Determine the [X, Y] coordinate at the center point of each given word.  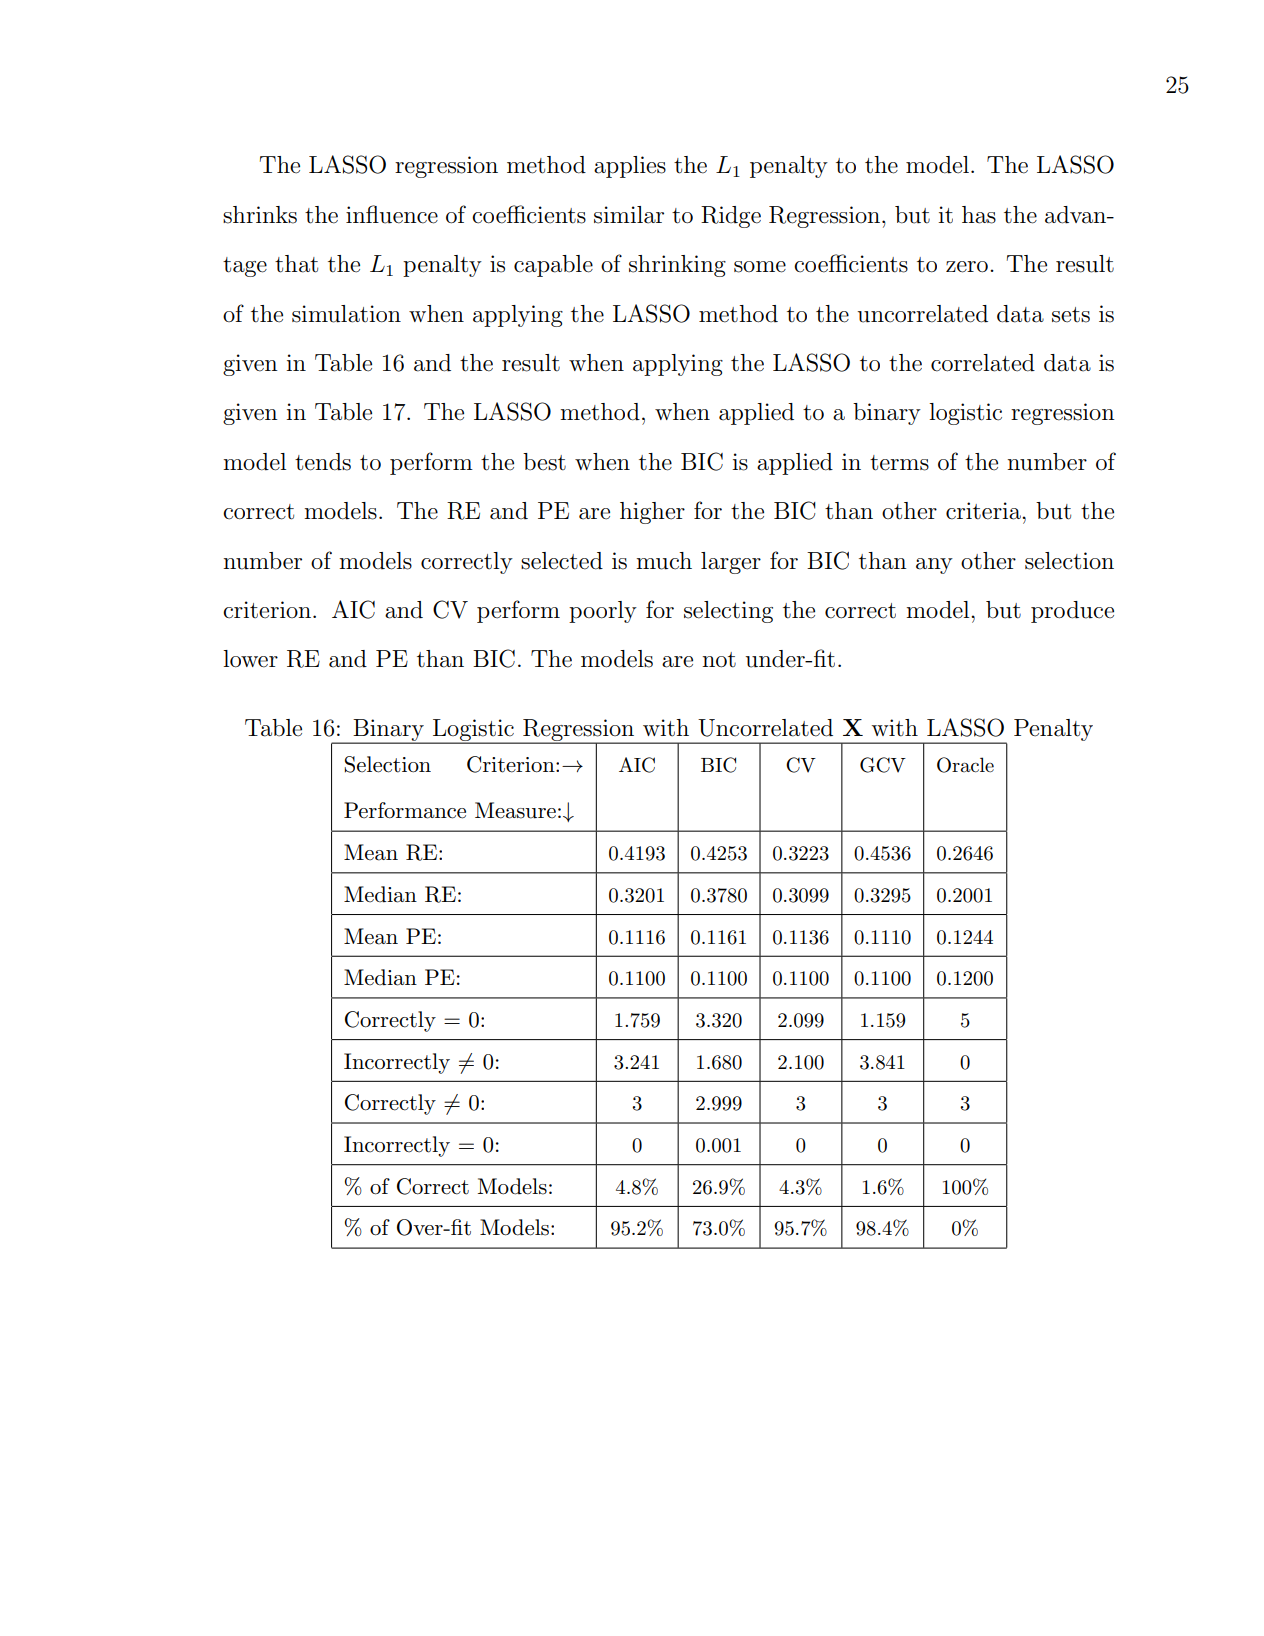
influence [392, 214]
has [979, 215]
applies [630, 167]
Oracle [965, 765]
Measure [515, 810]
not [719, 660]
